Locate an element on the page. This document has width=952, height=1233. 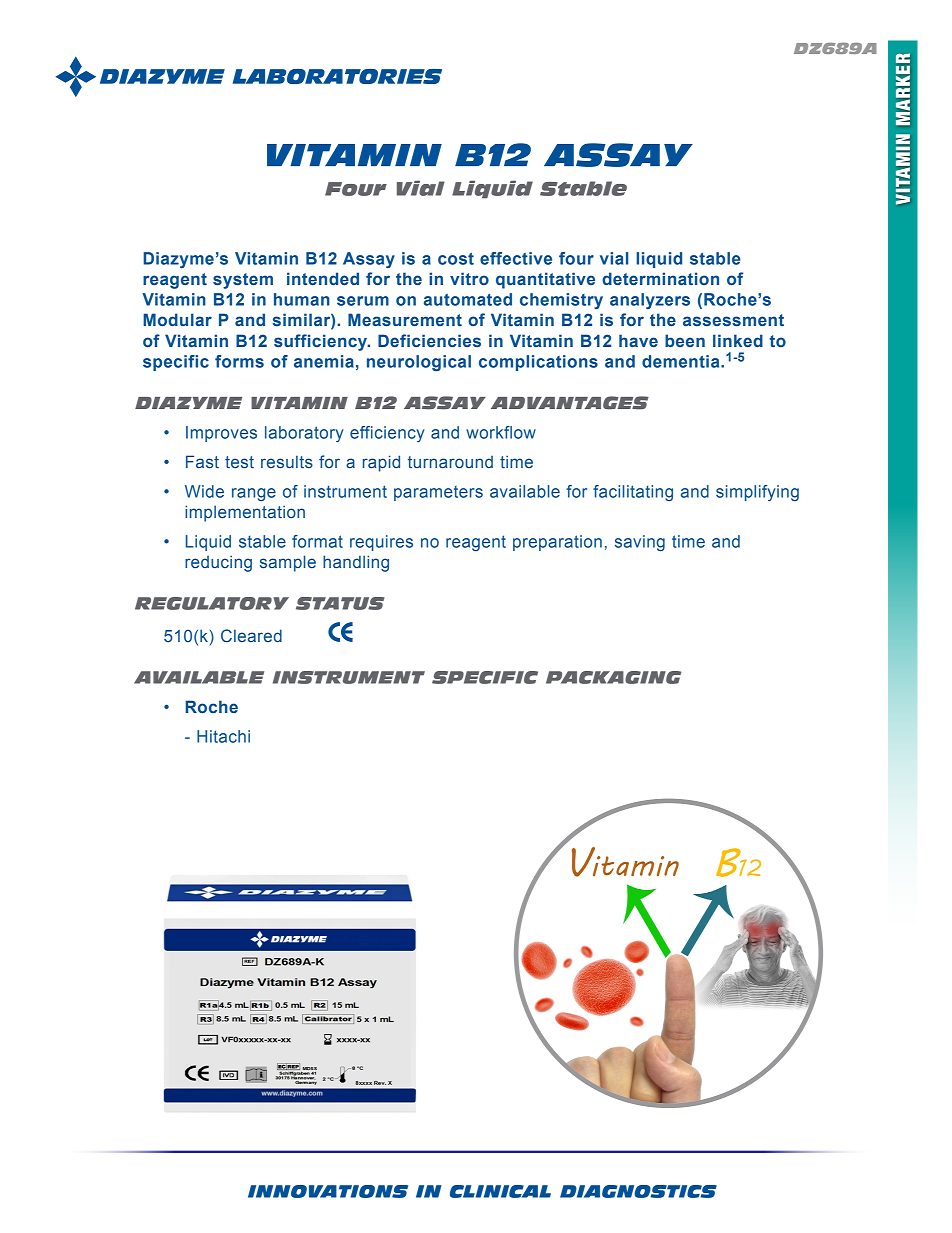
DIAGNOSTICS is located at coordinates (638, 1191).
